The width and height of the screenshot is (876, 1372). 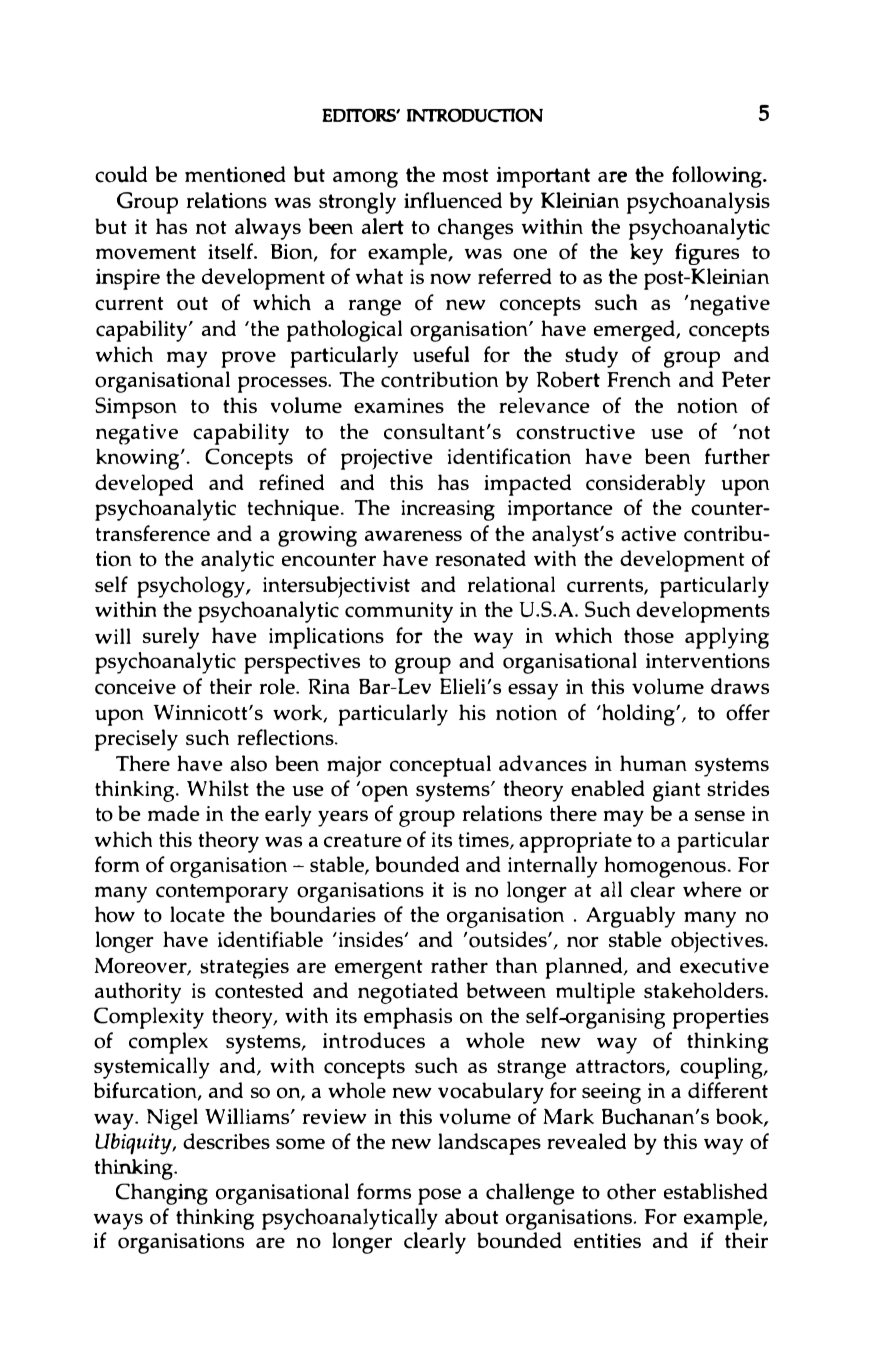 I want to click on influenced, so click(x=453, y=200).
